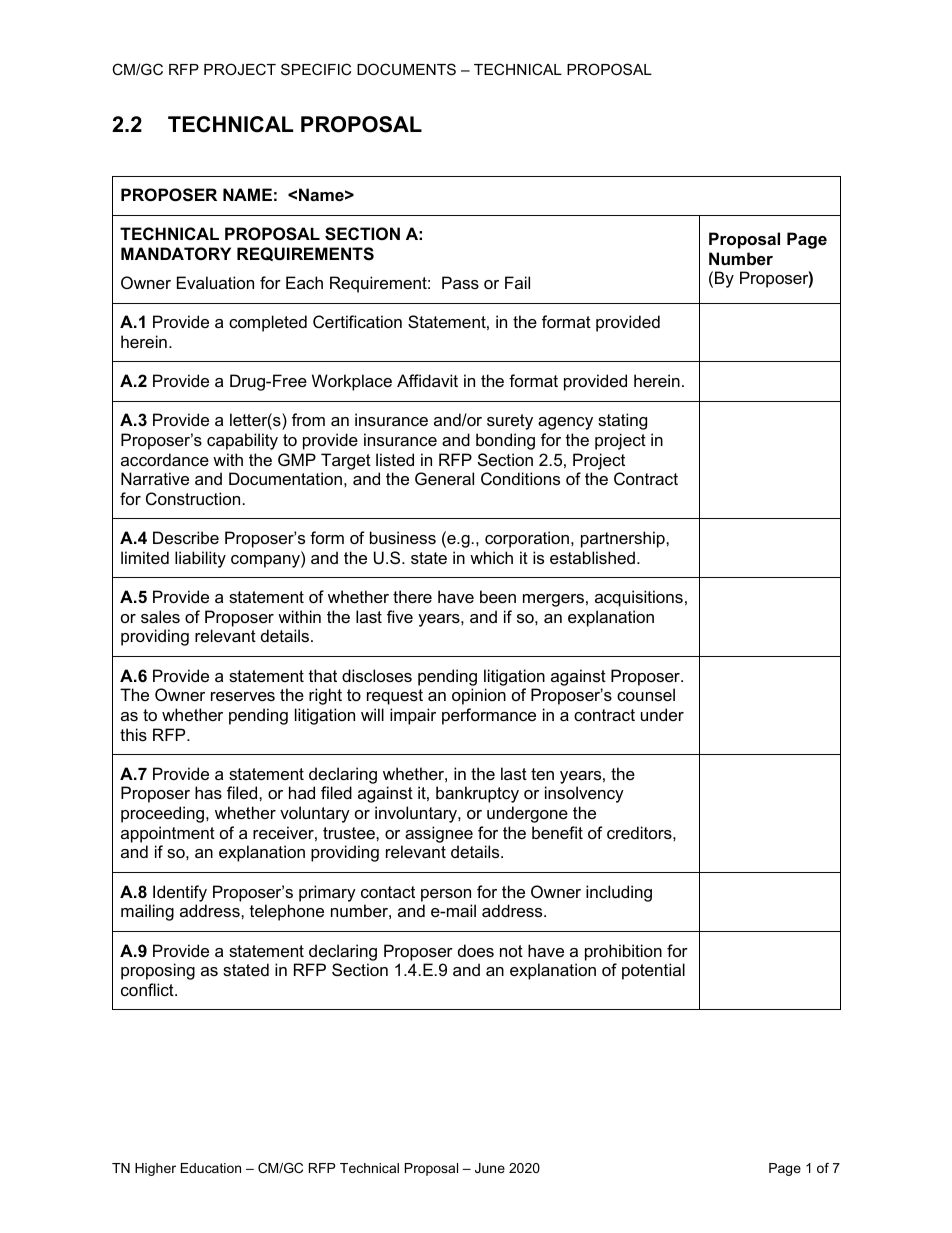 The width and height of the screenshot is (952, 1233). Describe the element at coordinates (211, 1168) in the screenshot. I see `Education` at that location.
